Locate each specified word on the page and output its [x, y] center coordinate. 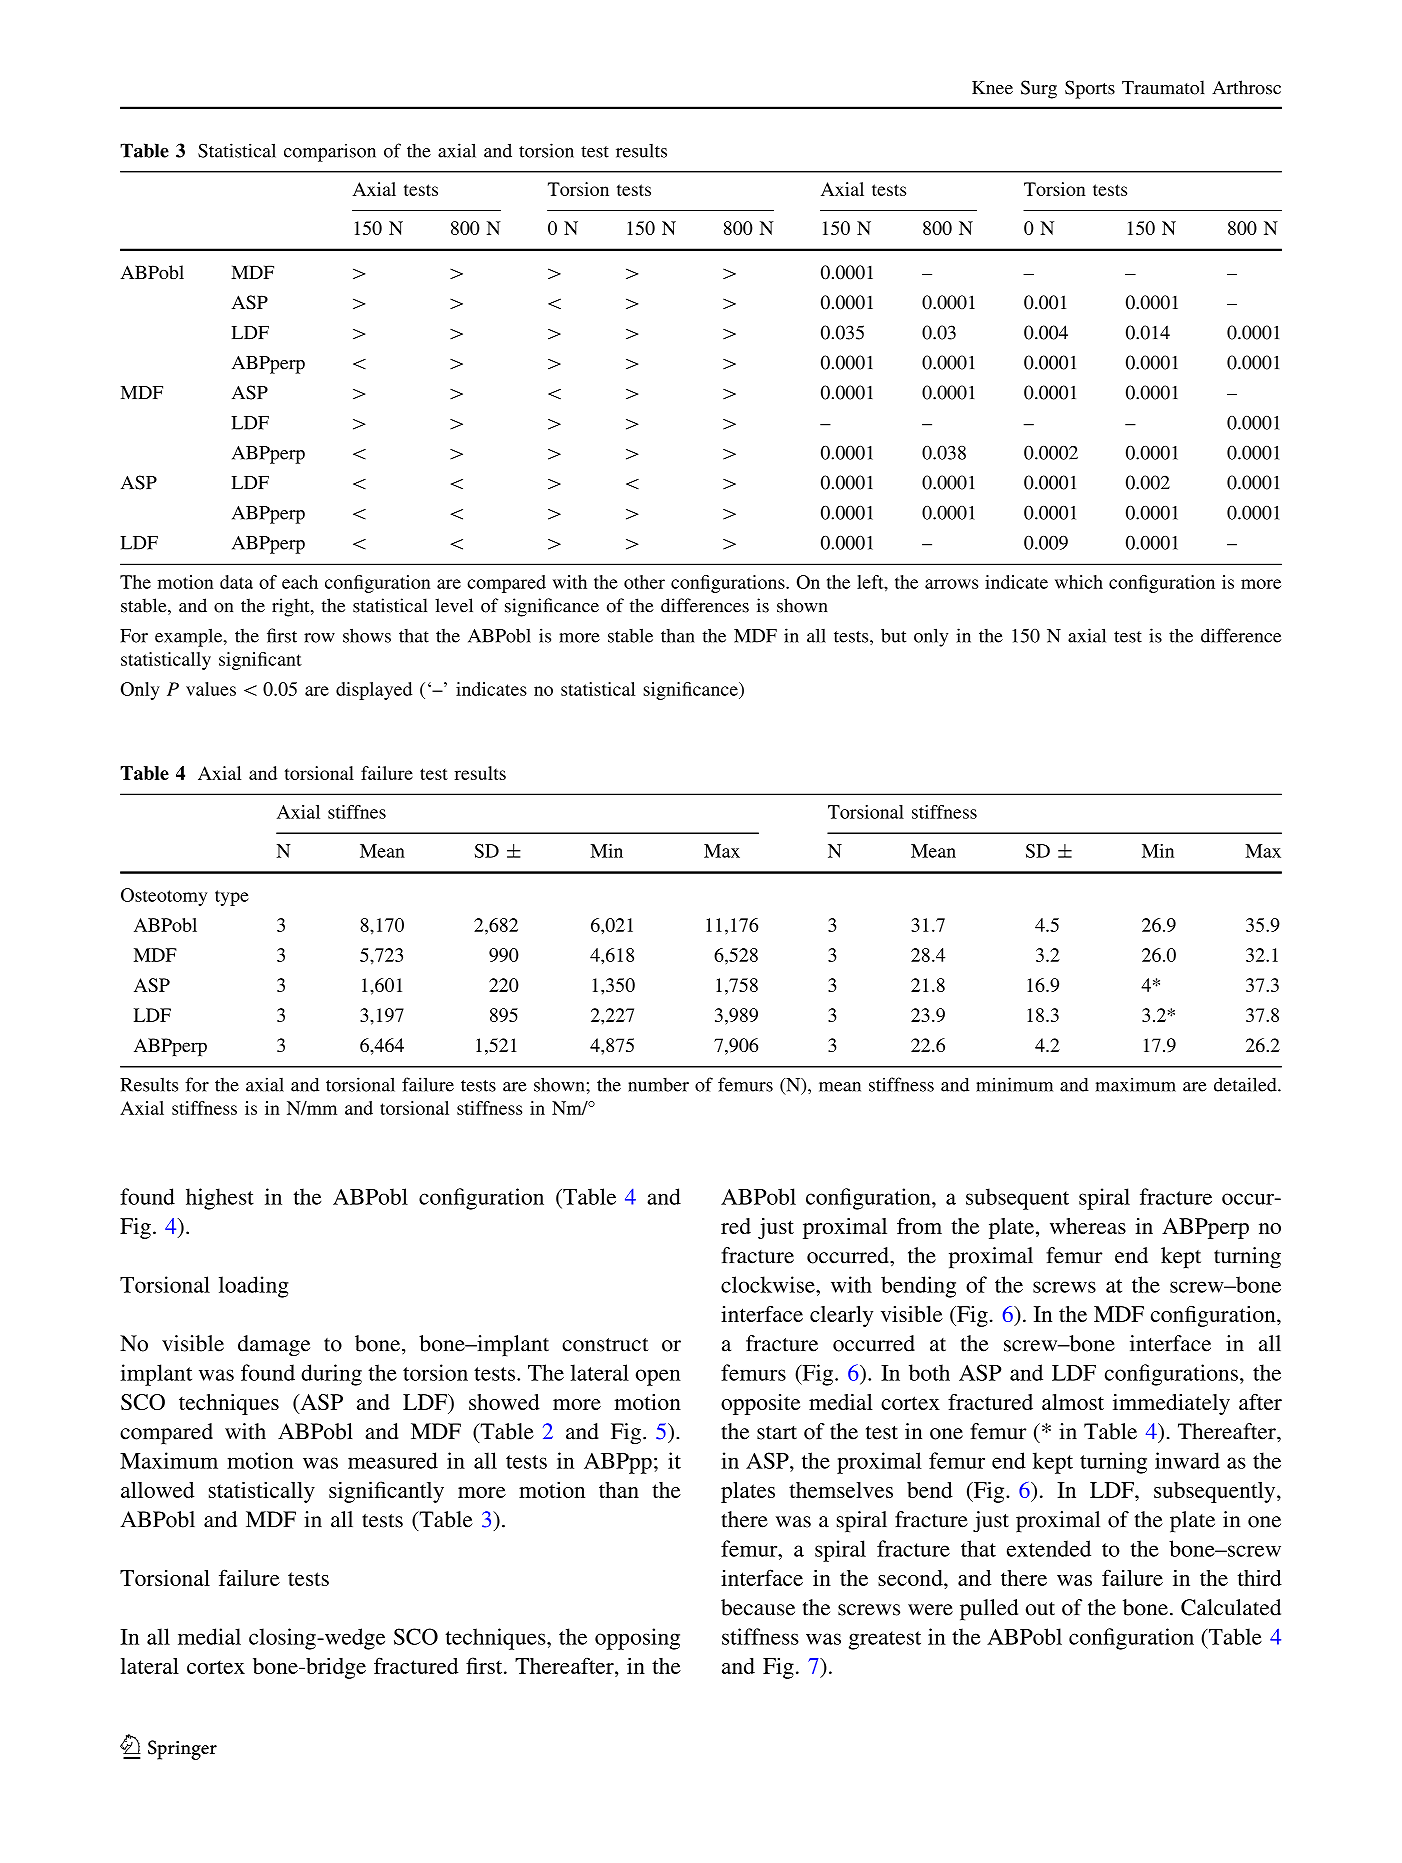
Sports [1090, 89]
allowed [157, 1490]
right [292, 607]
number [658, 1085]
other [644, 582]
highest [220, 1199]
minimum [1014, 1084]
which [1079, 582]
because [758, 1607]
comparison [330, 152]
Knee [992, 88]
